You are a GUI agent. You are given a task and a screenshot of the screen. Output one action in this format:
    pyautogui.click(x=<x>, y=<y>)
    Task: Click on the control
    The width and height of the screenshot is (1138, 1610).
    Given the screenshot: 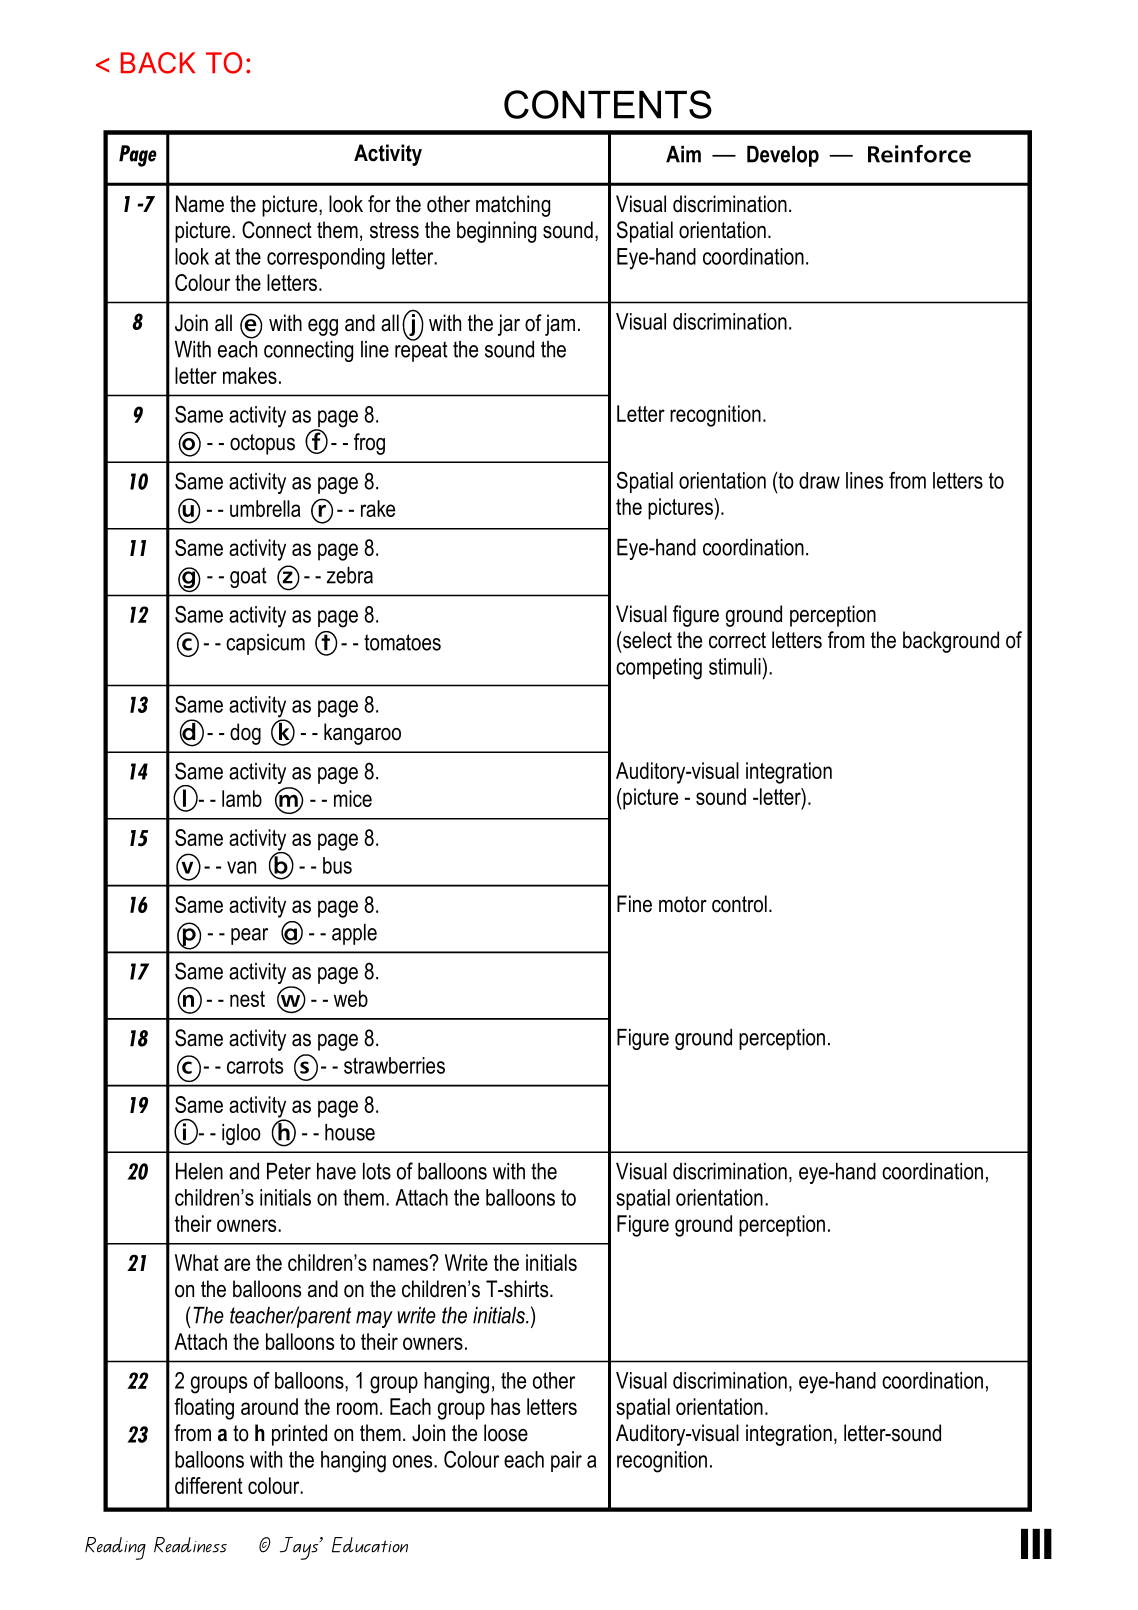 What is the action you would take?
    pyautogui.click(x=739, y=904)
